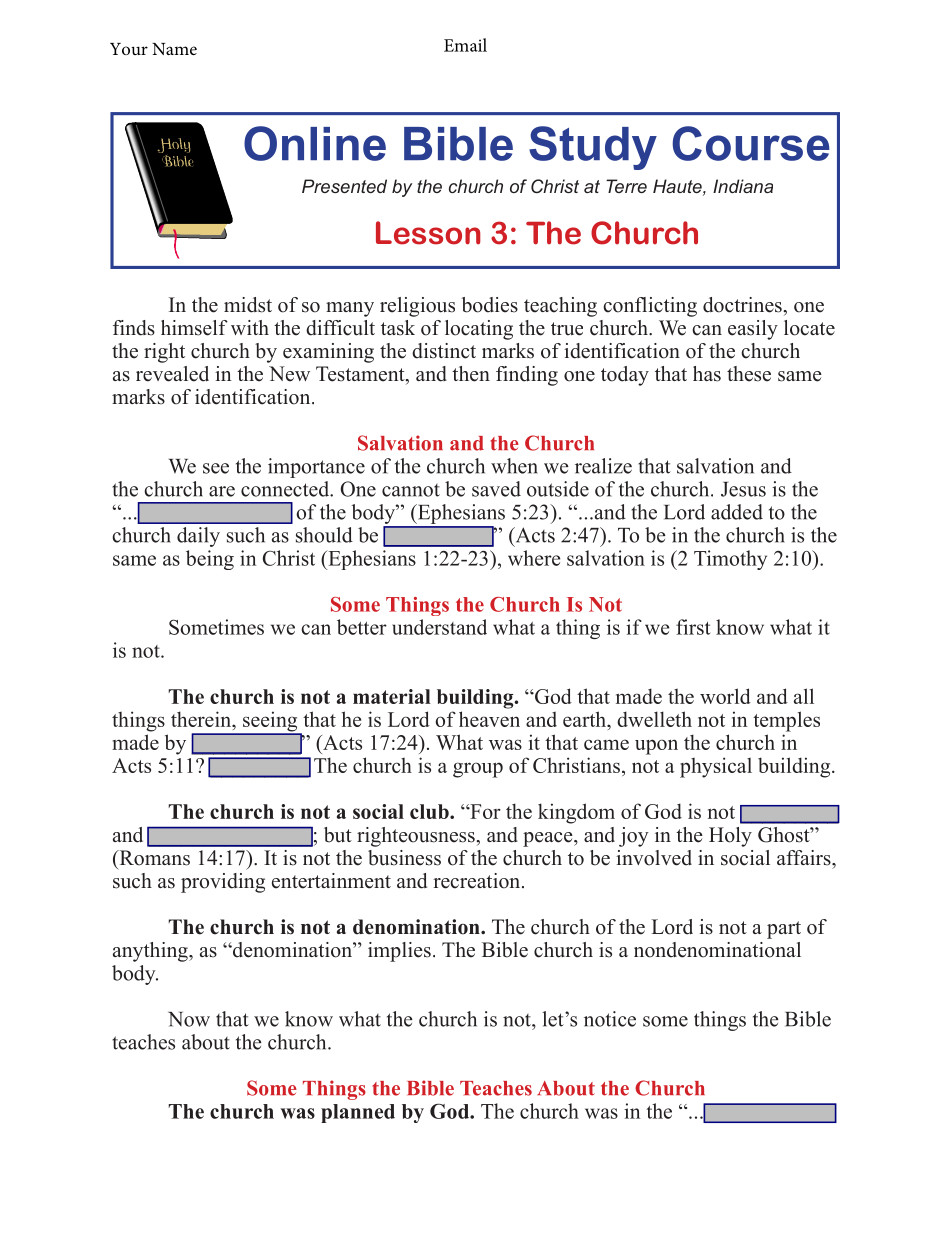 This image has height=1233, width=952. Describe the element at coordinates (707, 374) in the image. I see `has` at that location.
